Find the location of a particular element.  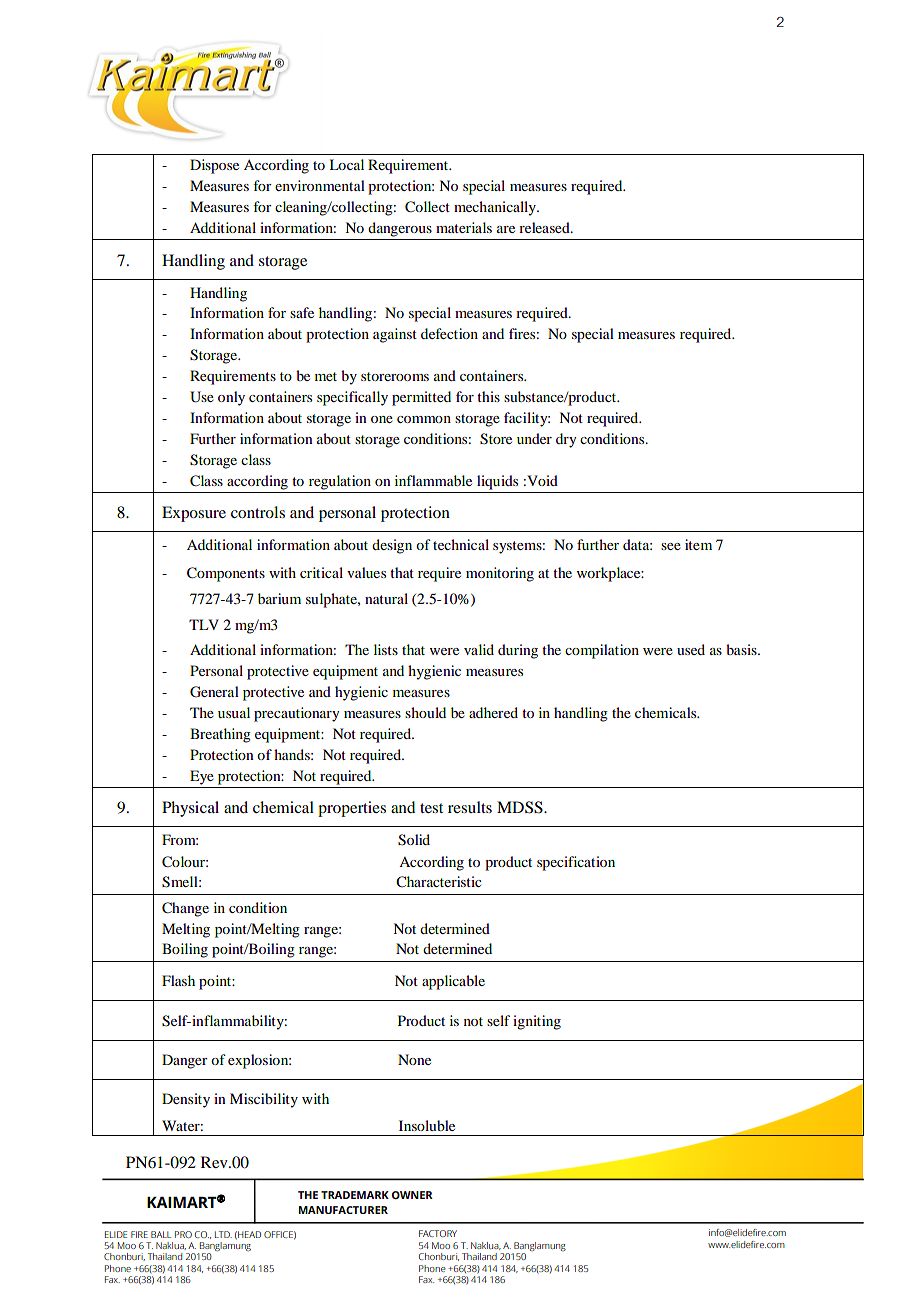

released is located at coordinates (545, 227).
